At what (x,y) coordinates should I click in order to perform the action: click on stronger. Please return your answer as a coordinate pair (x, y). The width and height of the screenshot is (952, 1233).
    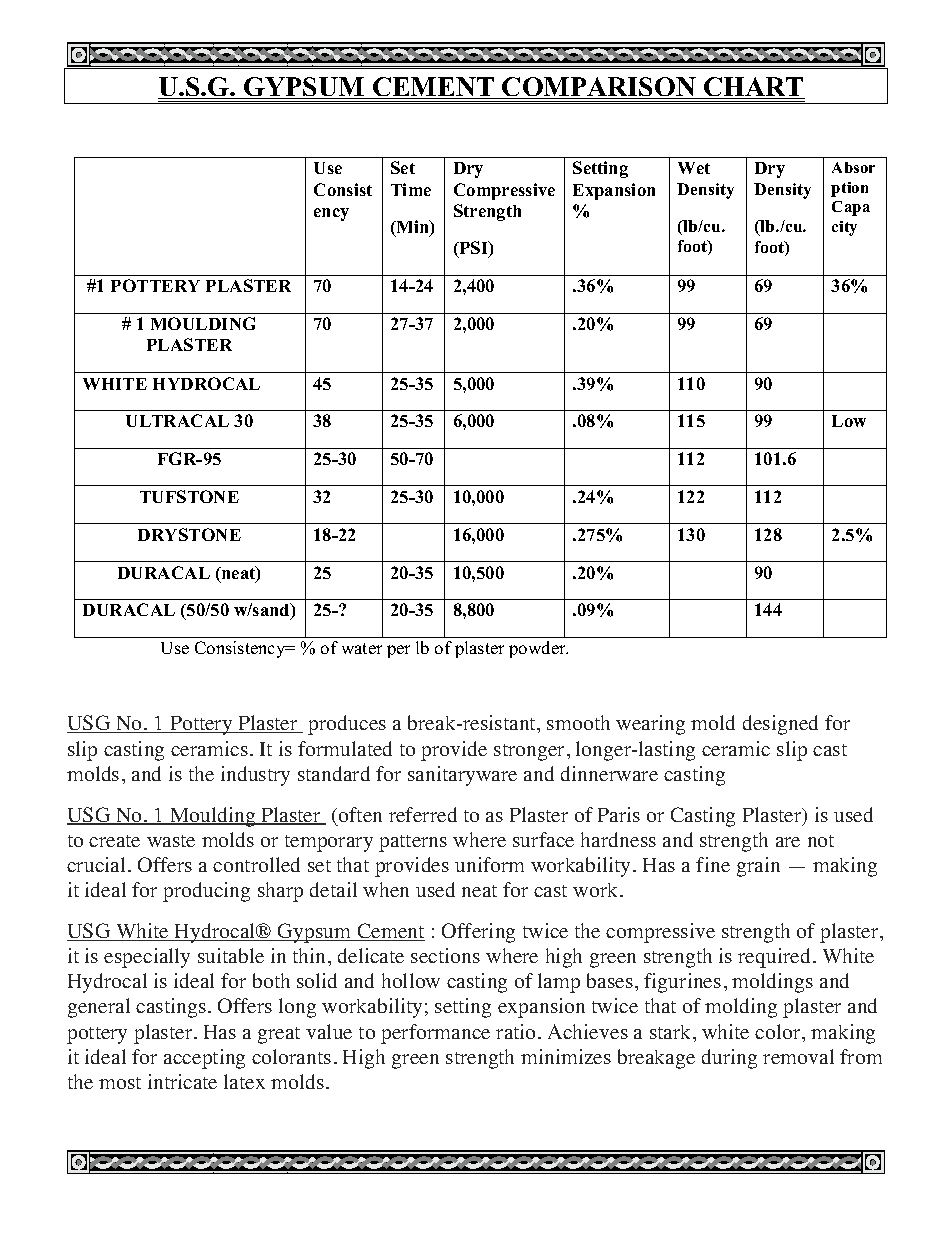
    Looking at the image, I should click on (531, 752).
